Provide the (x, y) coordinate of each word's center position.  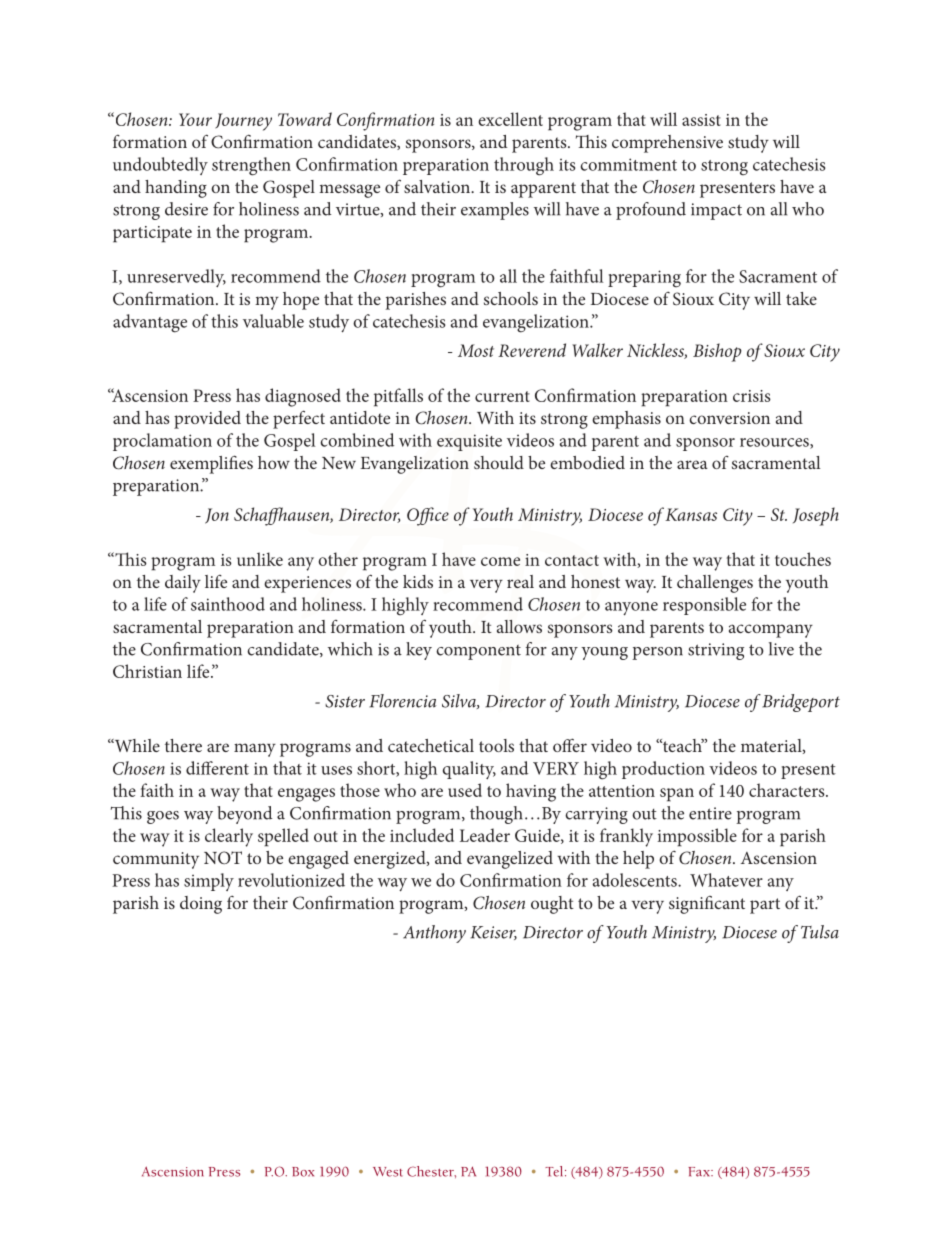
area (692, 464)
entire (710, 813)
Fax (700, 1172)
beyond (244, 815)
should (499, 462)
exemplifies (211, 464)
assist (701, 120)
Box (303, 1172)
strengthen (251, 166)
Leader (485, 835)
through (524, 166)
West (387, 1172)
